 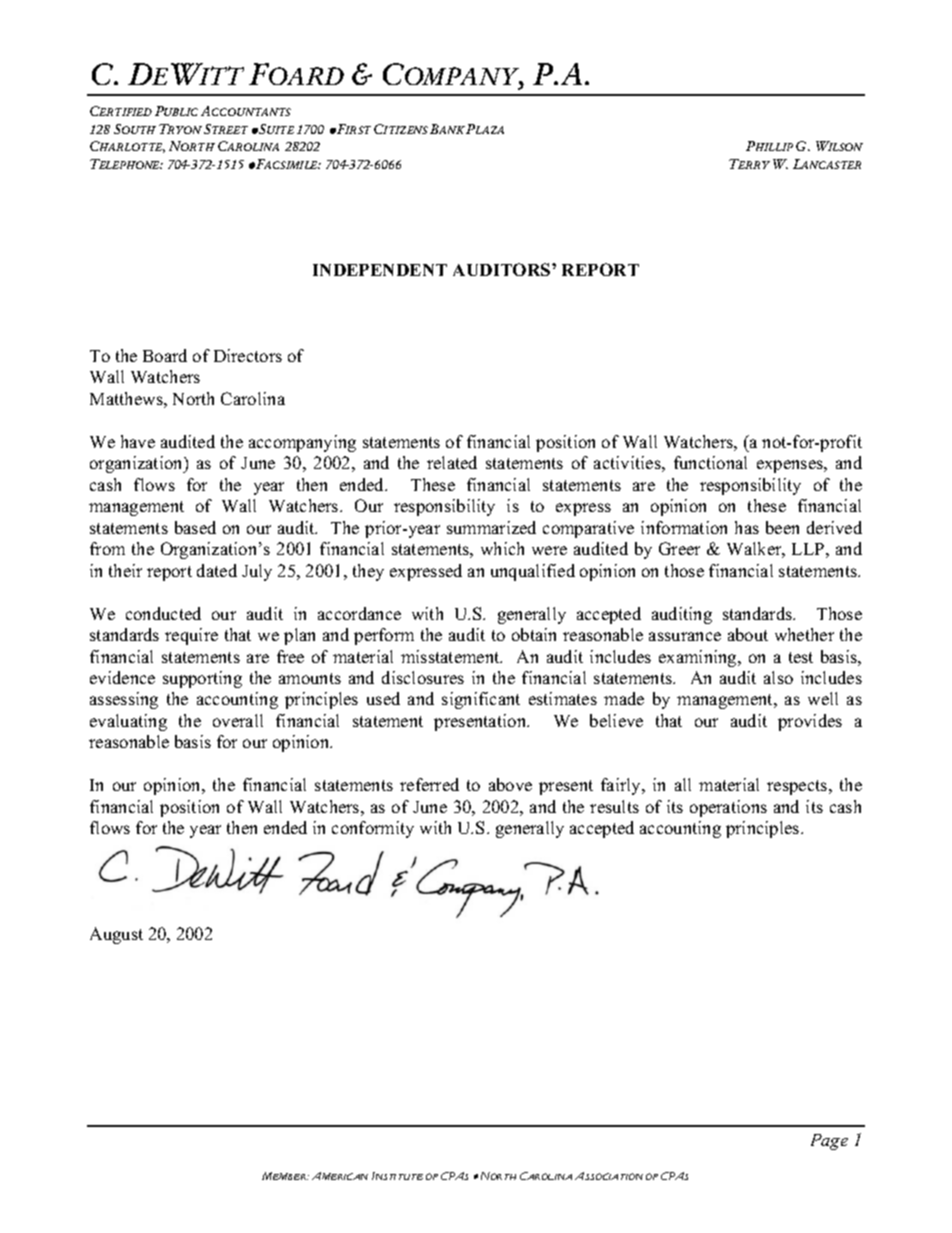 What do you see at coordinates (429, 784) in the screenshot?
I see `referred` at bounding box center [429, 784].
